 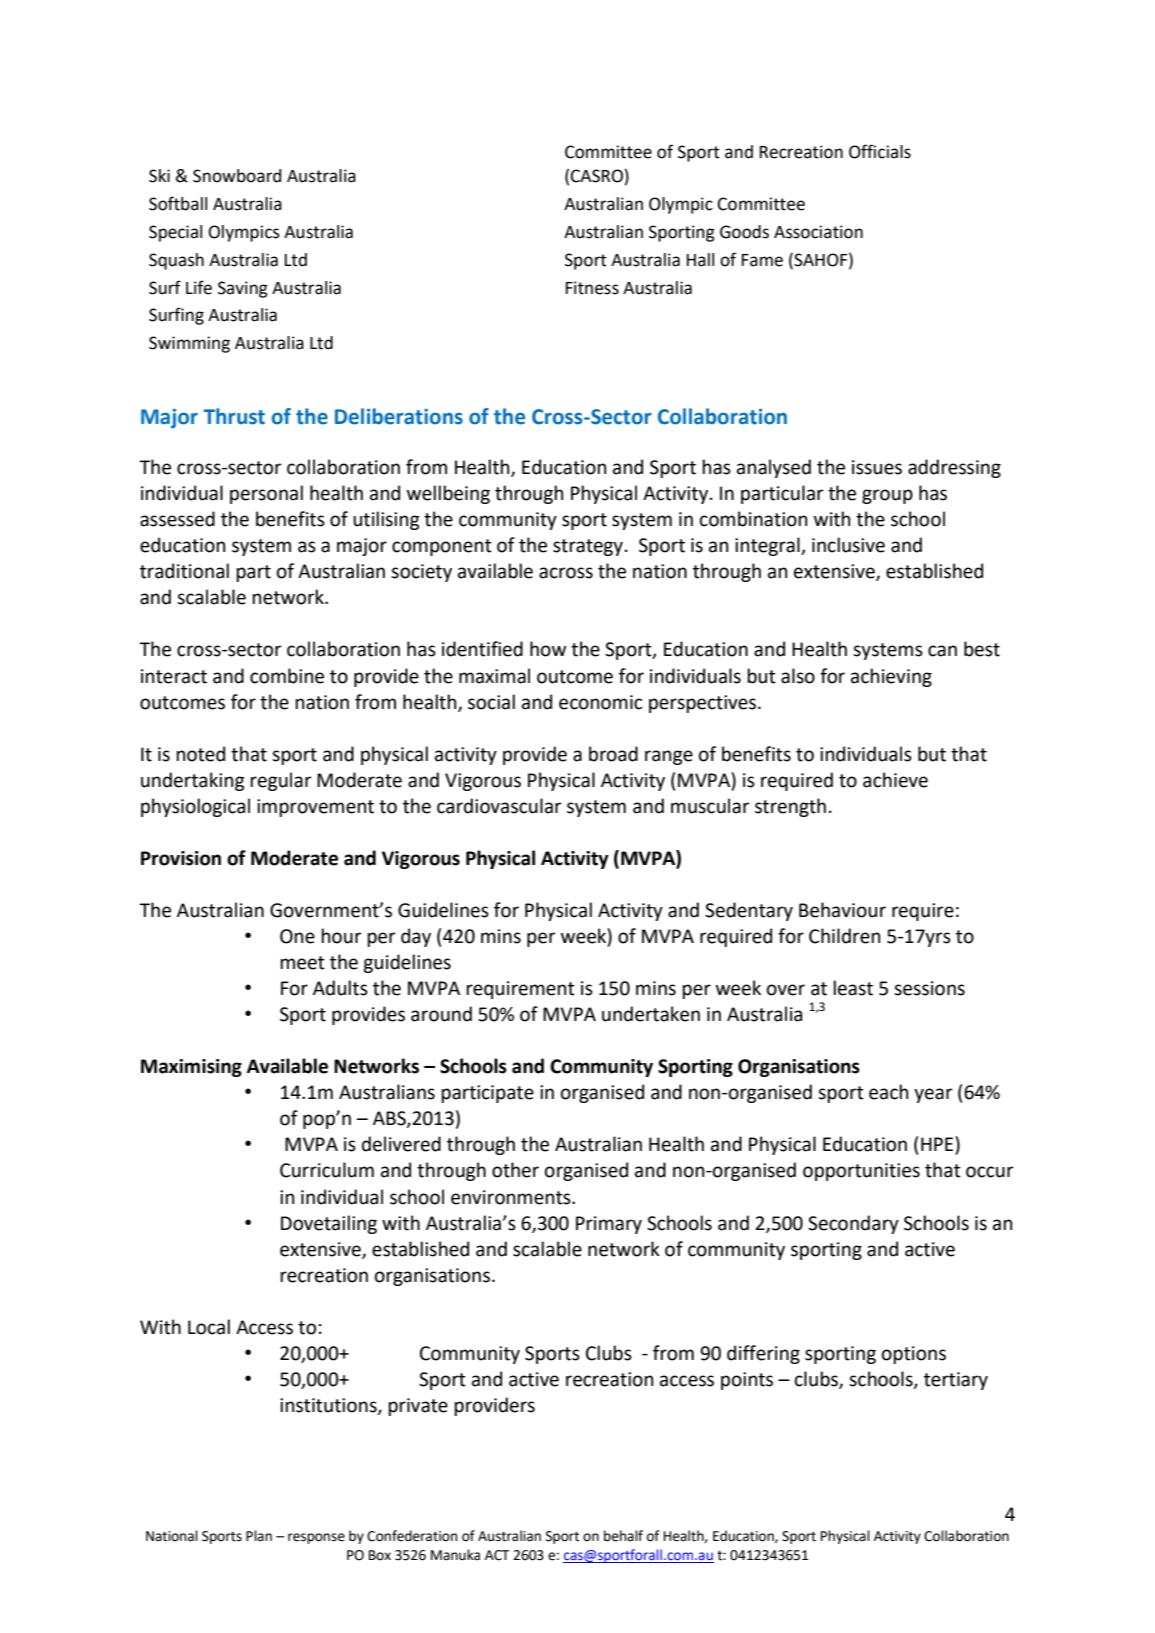 I want to click on Snowboard, so click(x=237, y=176).
